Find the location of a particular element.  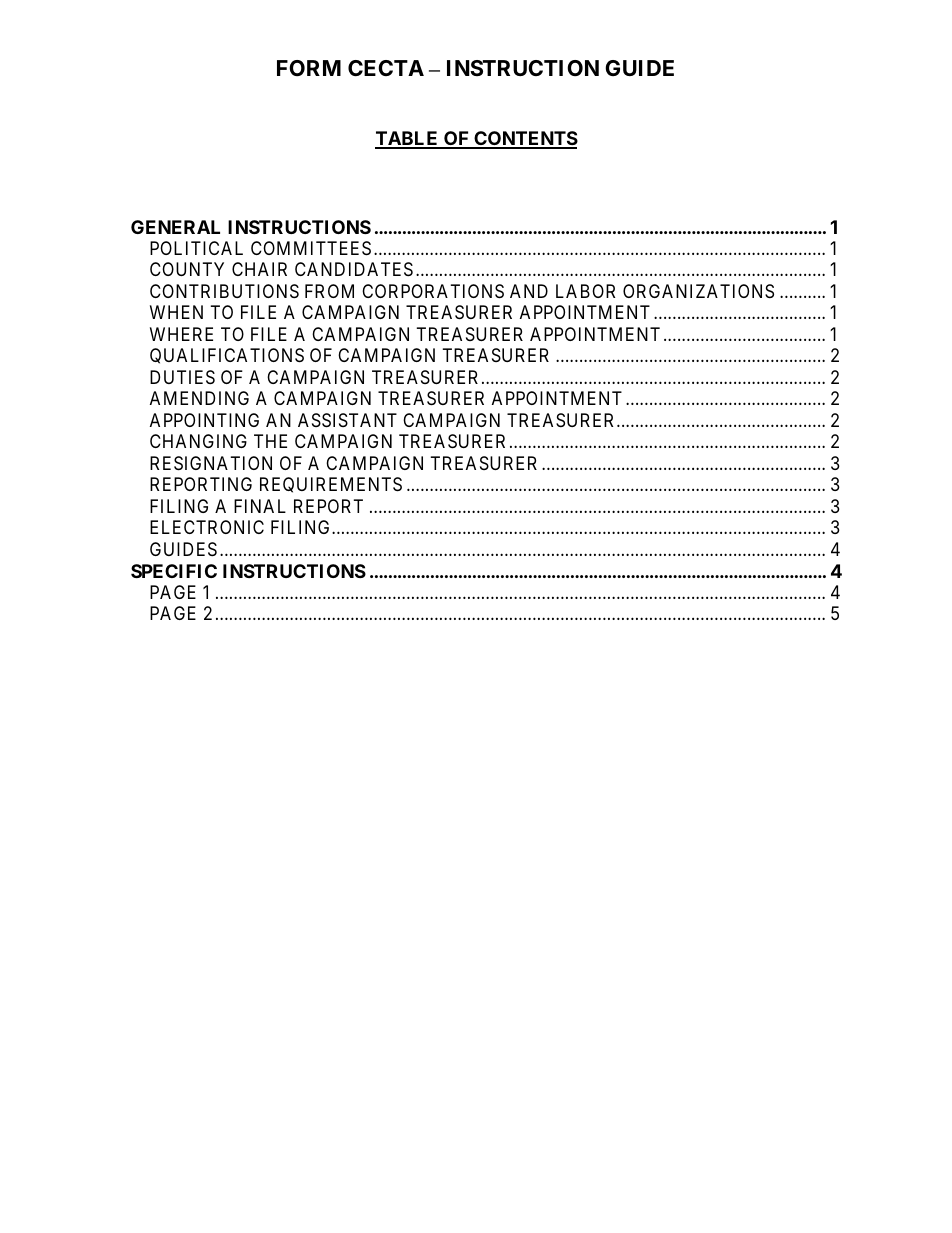

CORPORATIONS is located at coordinates (433, 291).
